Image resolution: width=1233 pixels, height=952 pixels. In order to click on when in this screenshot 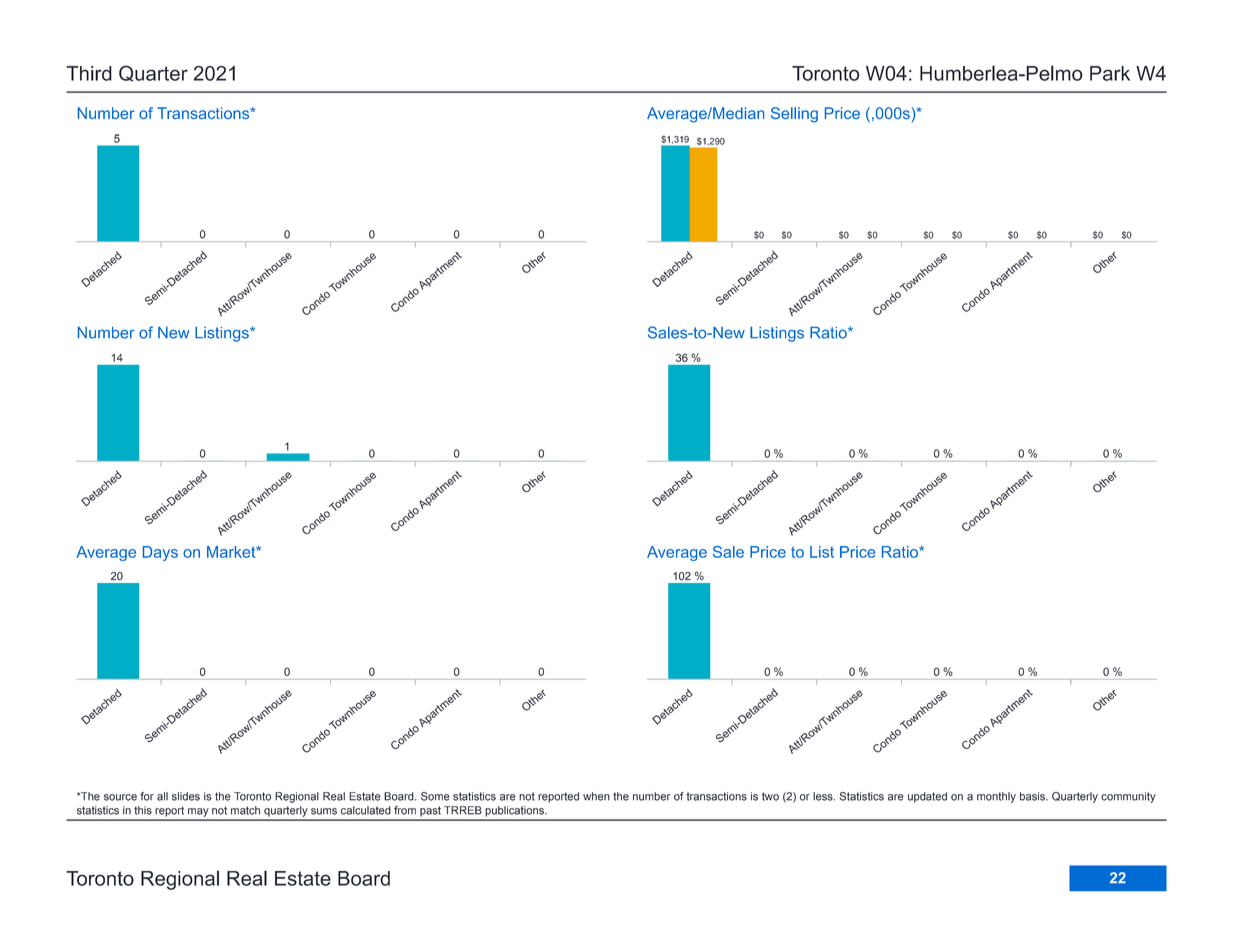, I will do `click(596, 796)`.
